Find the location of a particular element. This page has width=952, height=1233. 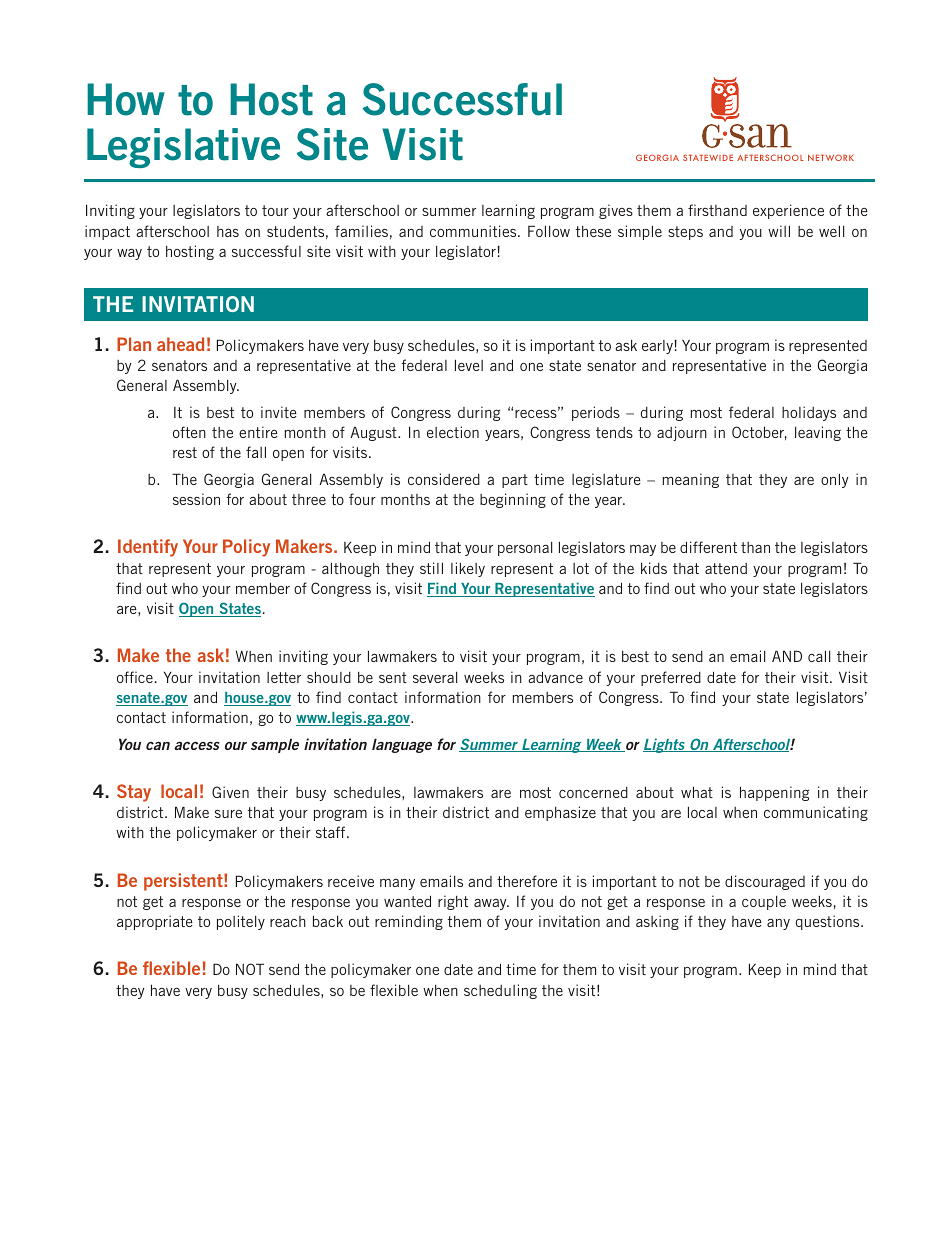

preferred is located at coordinates (671, 678).
